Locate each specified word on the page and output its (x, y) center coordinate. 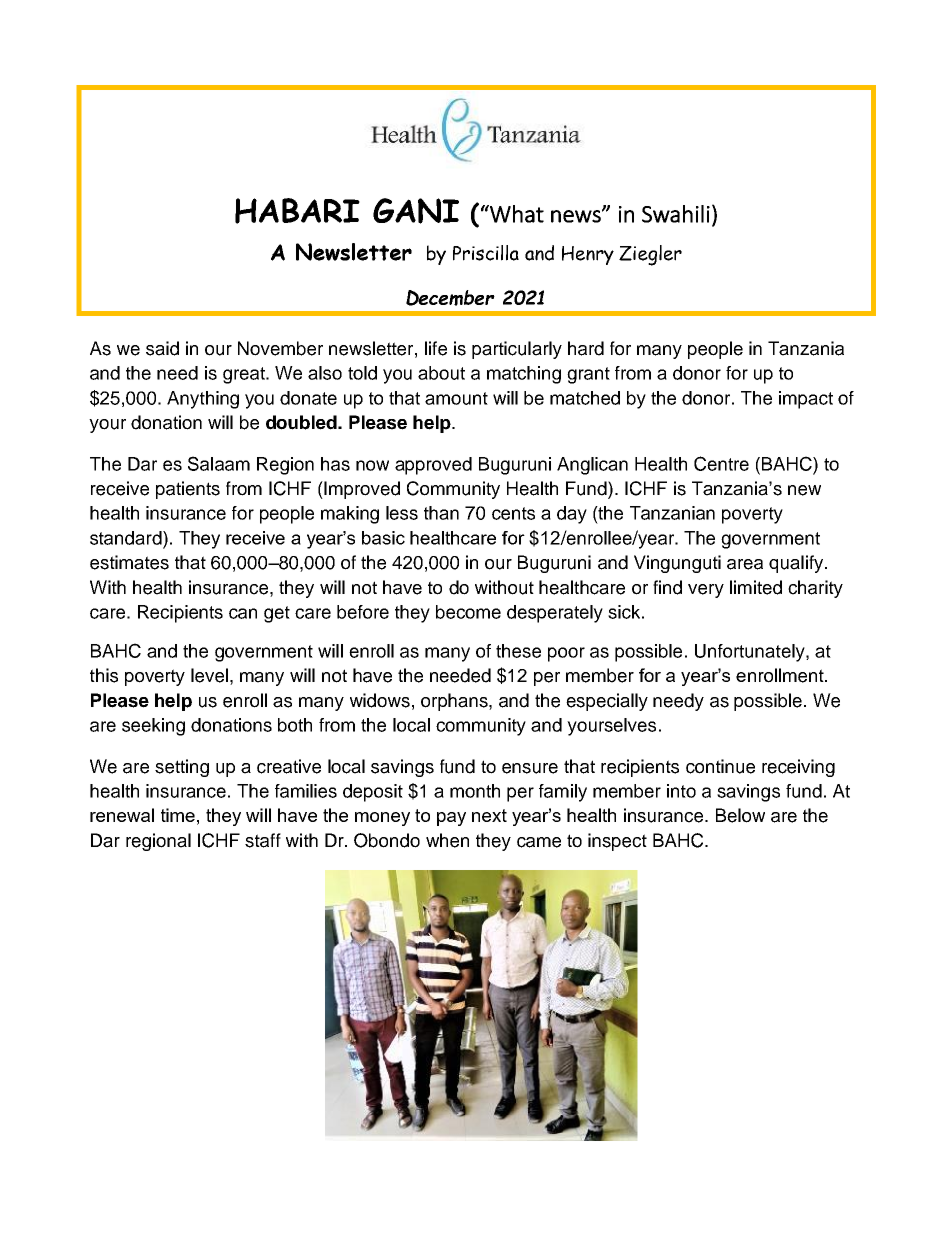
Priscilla (486, 253)
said (162, 348)
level (209, 675)
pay (451, 819)
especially (607, 702)
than (441, 513)
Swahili (676, 214)
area (745, 564)
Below (740, 815)
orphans (455, 702)
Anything (203, 400)
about (441, 373)
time (178, 815)
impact (806, 400)
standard (127, 538)
